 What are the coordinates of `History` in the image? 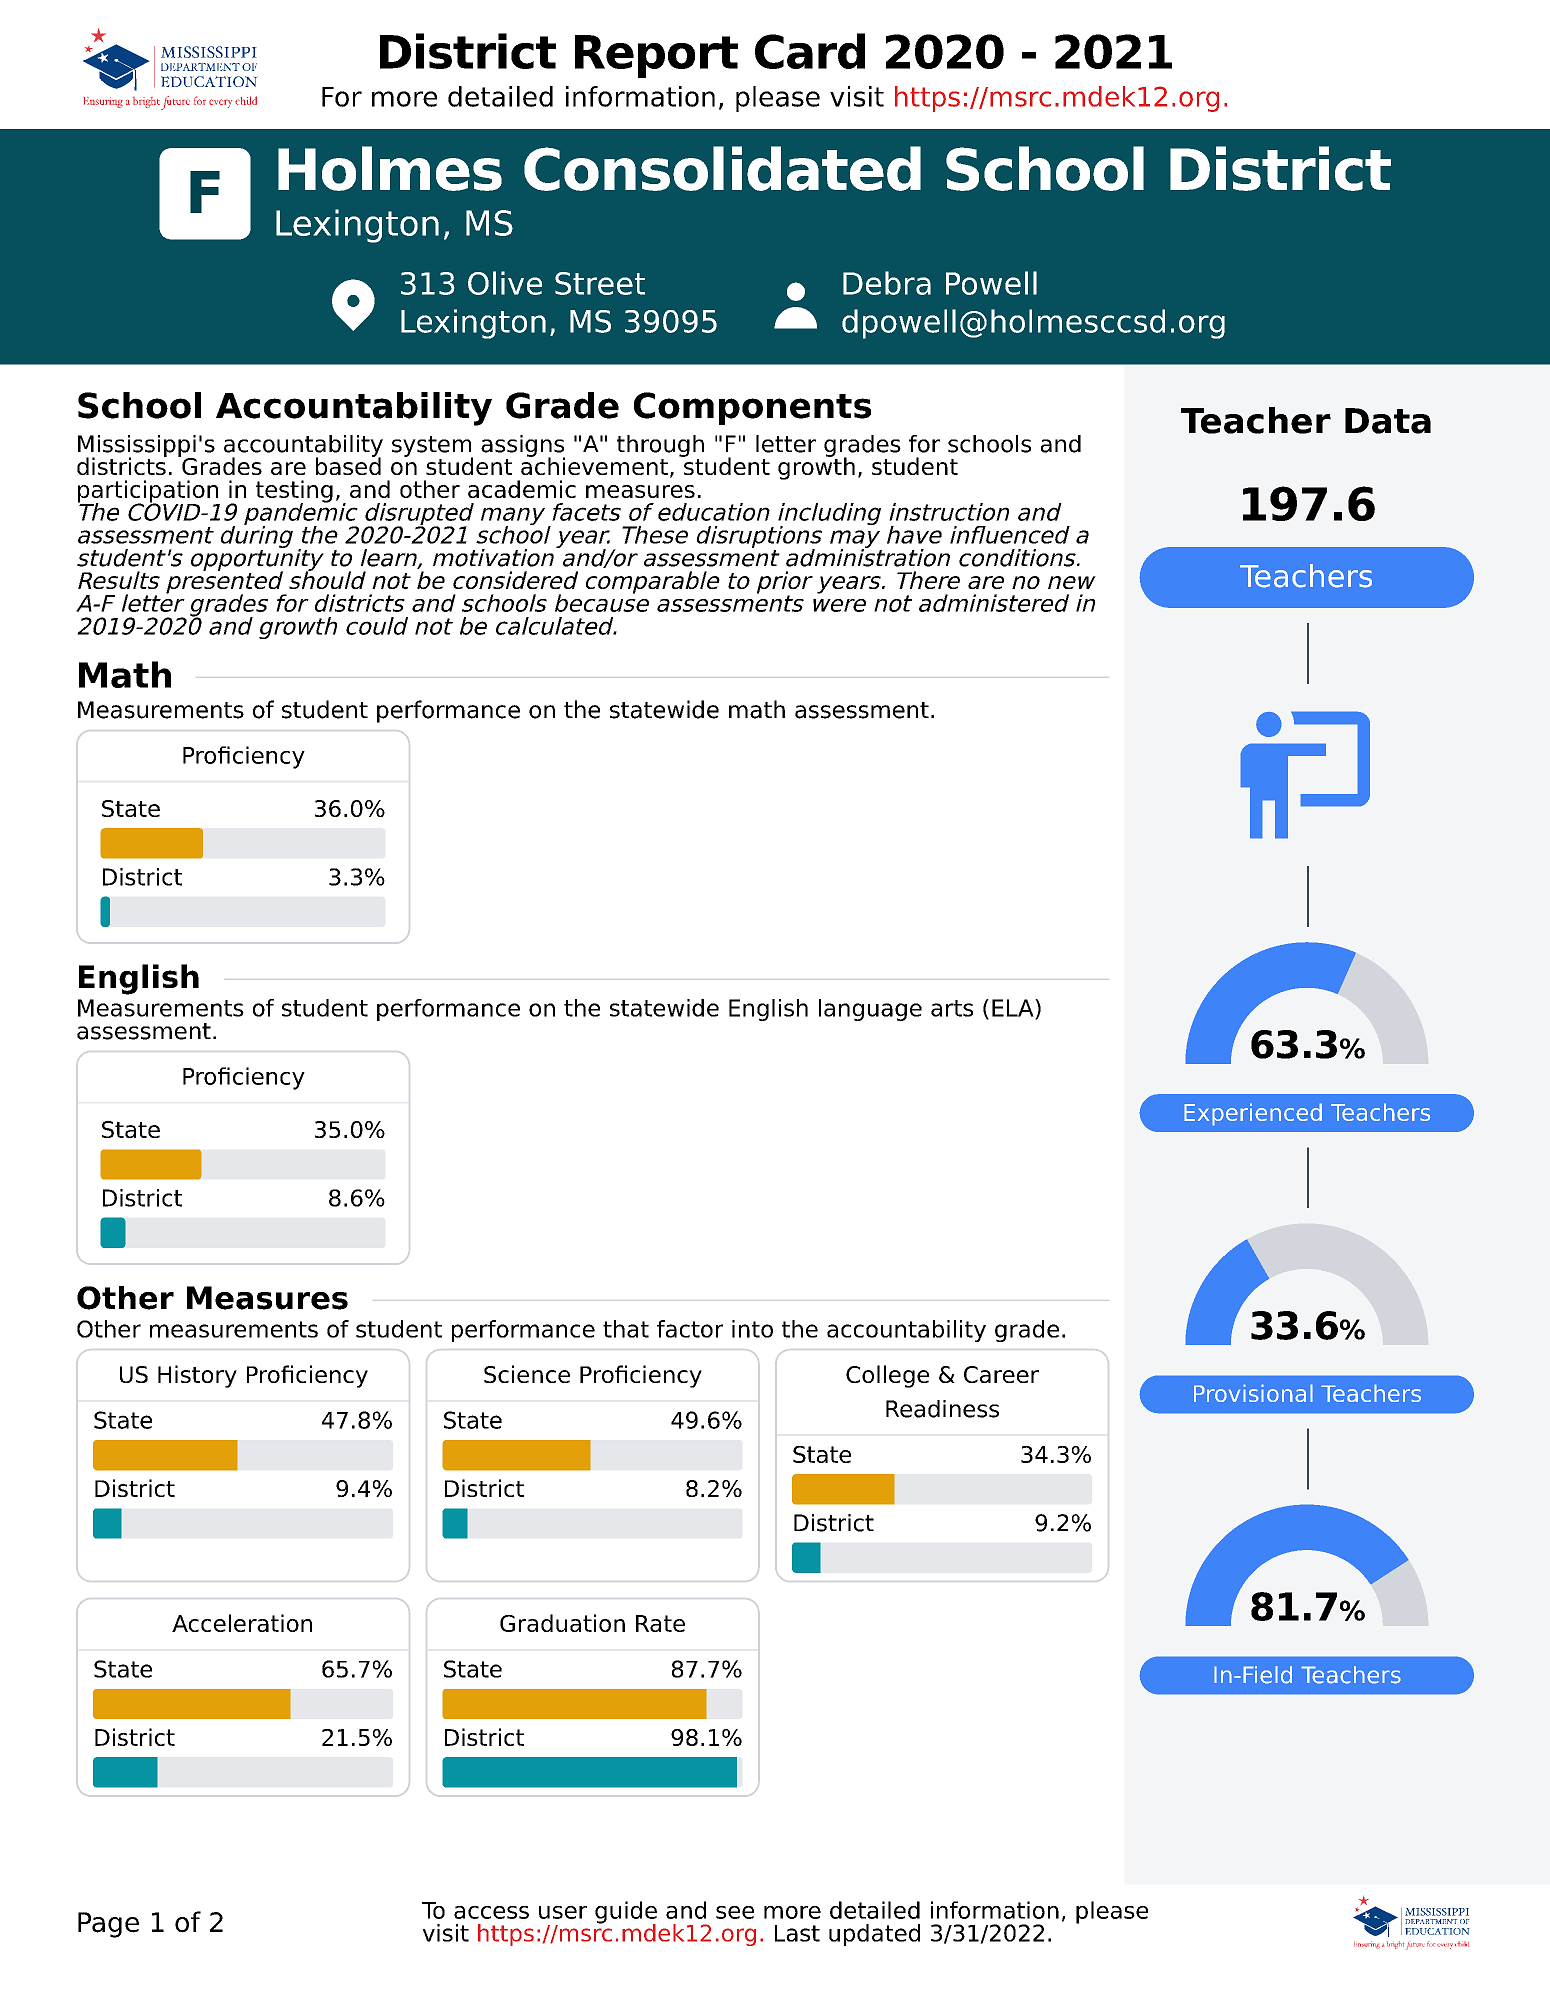 It's located at (197, 1376).
